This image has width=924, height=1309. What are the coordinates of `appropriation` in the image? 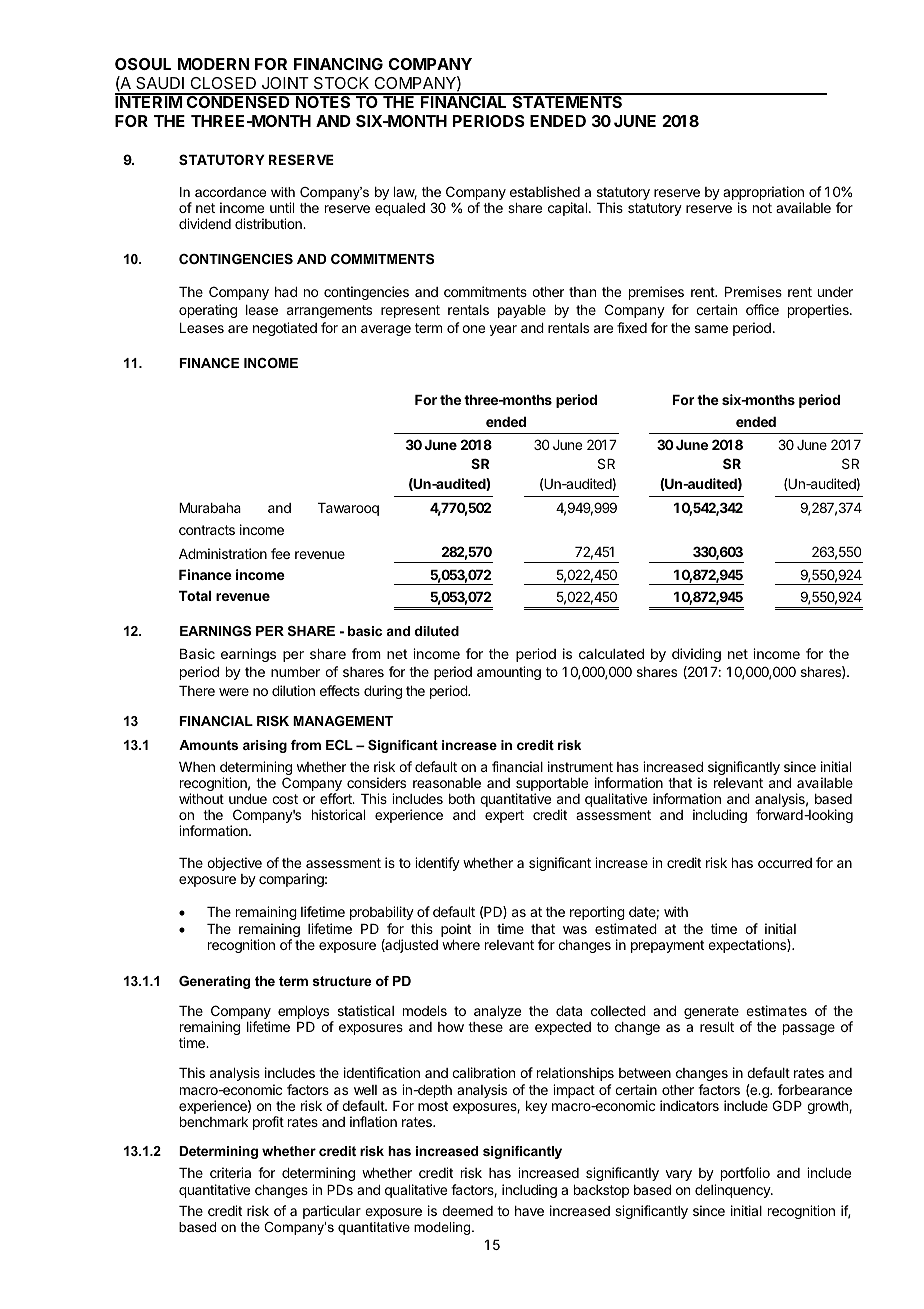 It's located at (763, 194).
